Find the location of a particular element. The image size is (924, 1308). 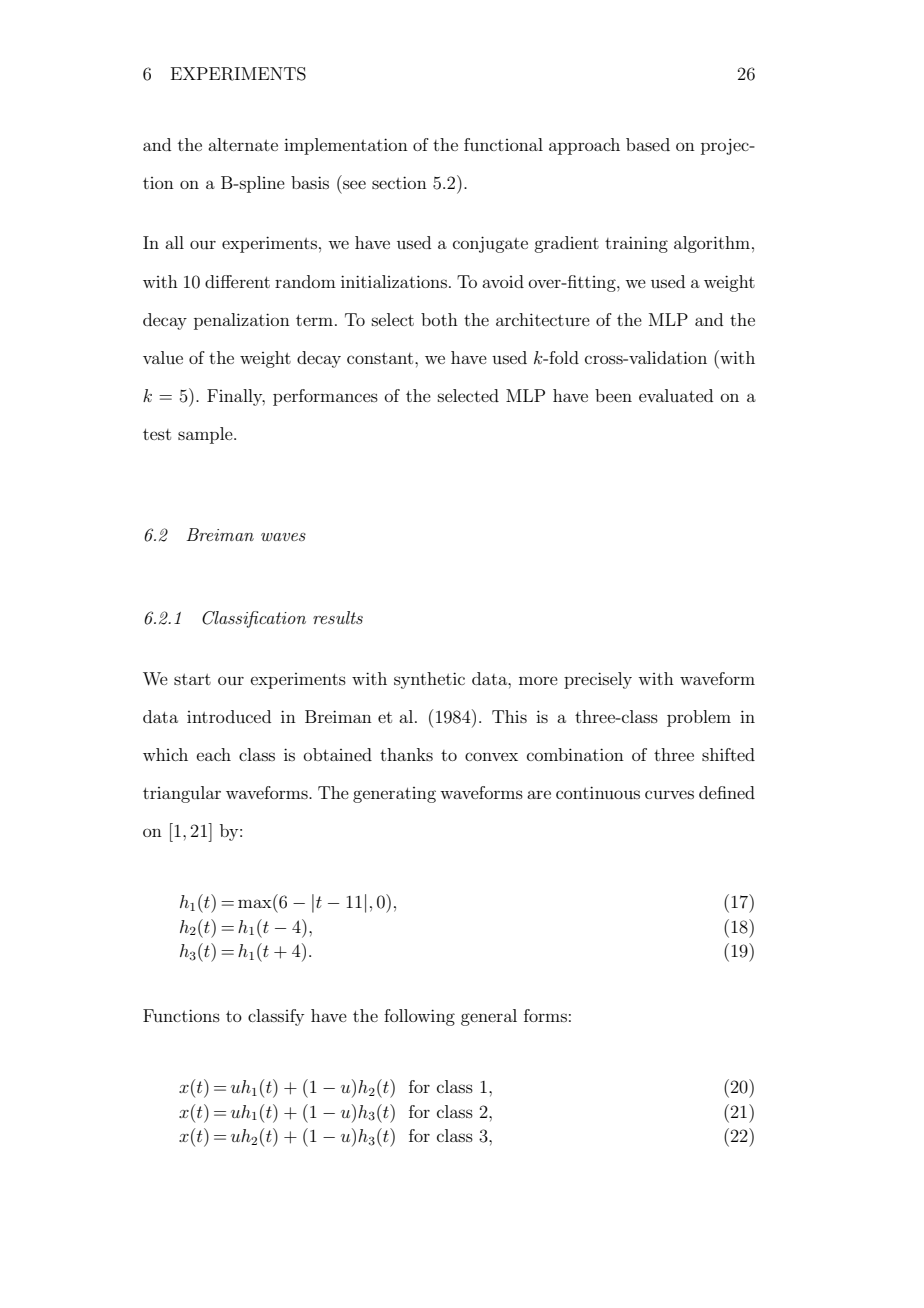

each is located at coordinates (214, 754).
